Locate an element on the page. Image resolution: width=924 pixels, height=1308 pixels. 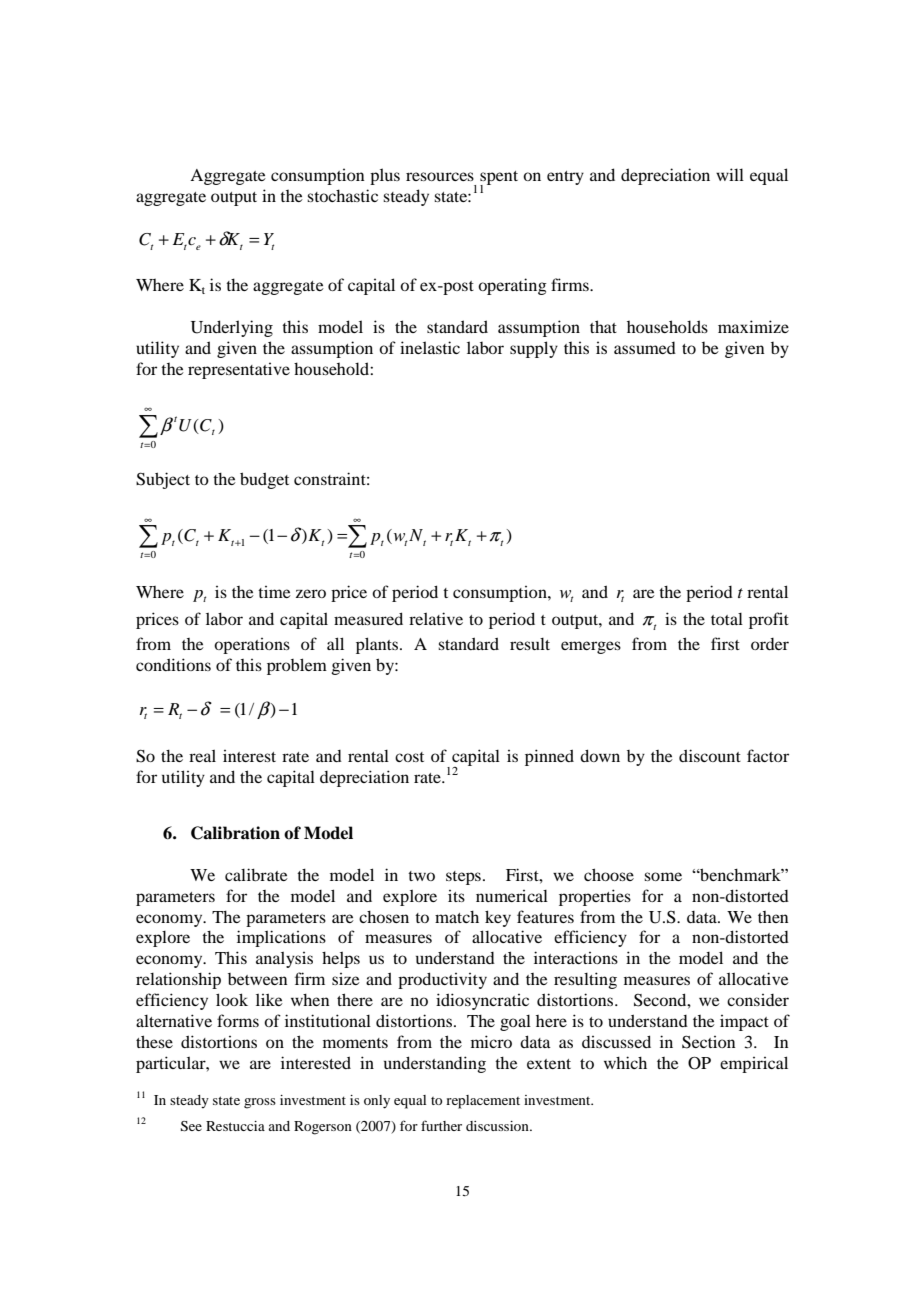
operations is located at coordinates (252, 646).
